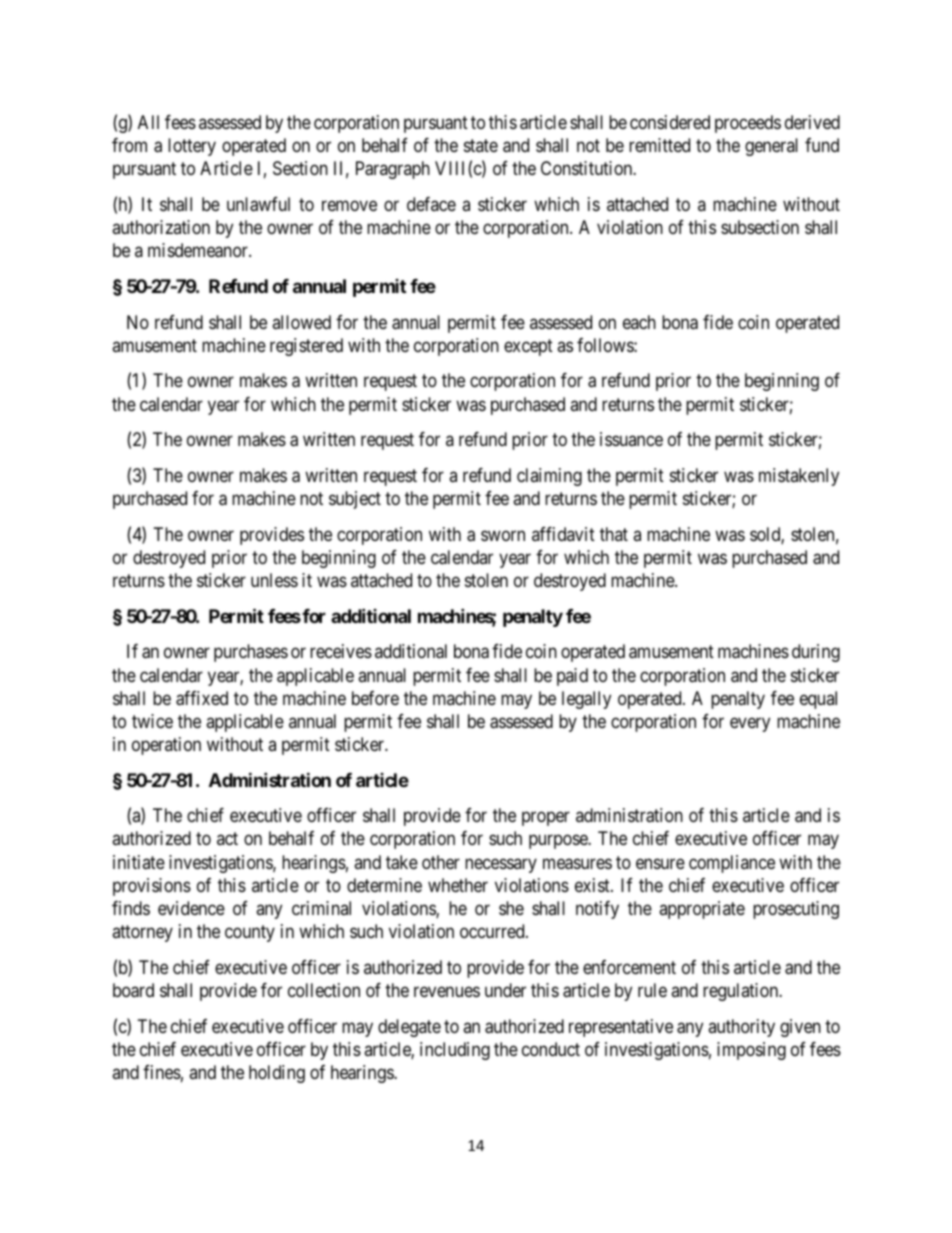 Image resolution: width=952 pixels, height=1233 pixels. I want to click on unless, so click(274, 580).
